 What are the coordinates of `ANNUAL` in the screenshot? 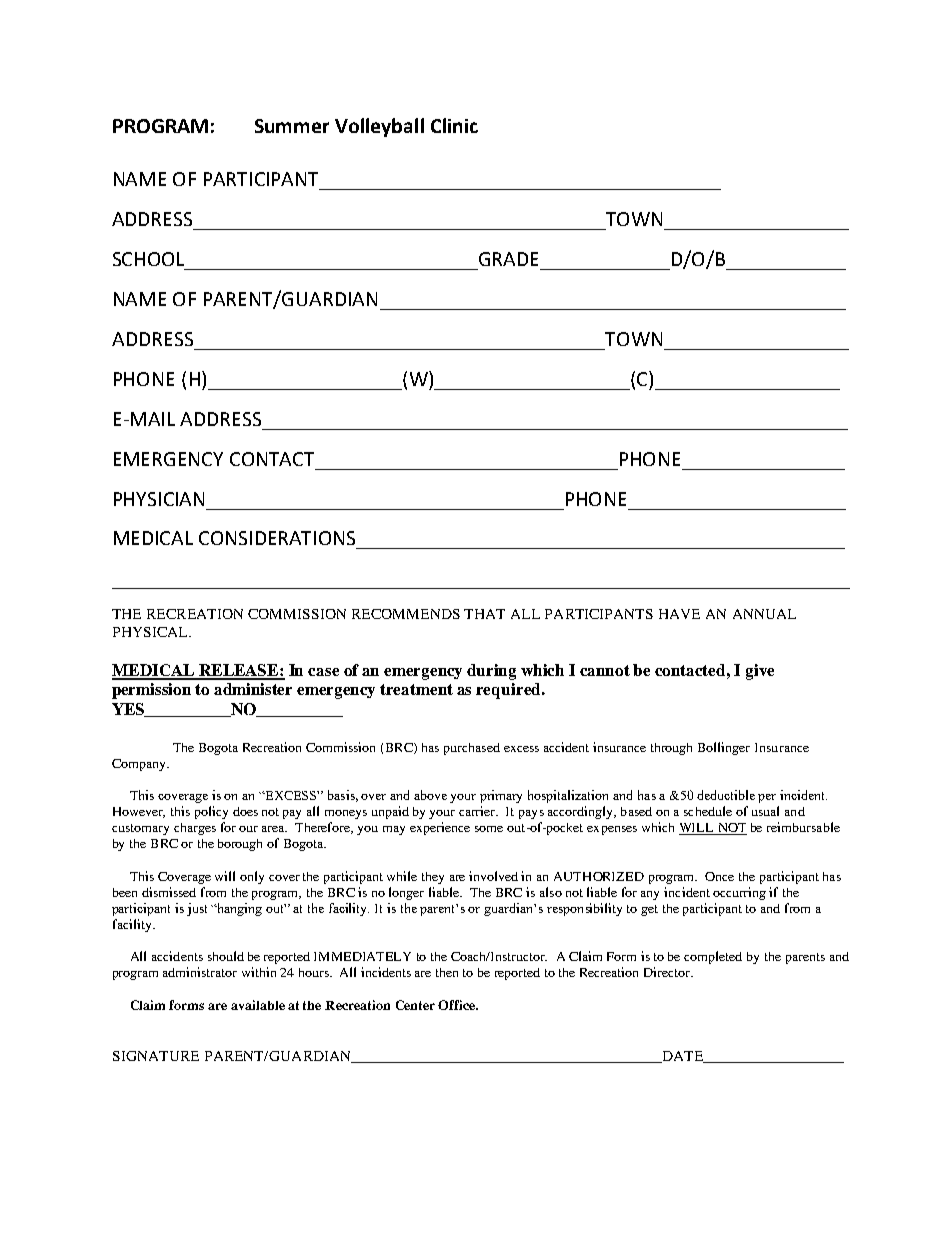 It's located at (764, 614).
